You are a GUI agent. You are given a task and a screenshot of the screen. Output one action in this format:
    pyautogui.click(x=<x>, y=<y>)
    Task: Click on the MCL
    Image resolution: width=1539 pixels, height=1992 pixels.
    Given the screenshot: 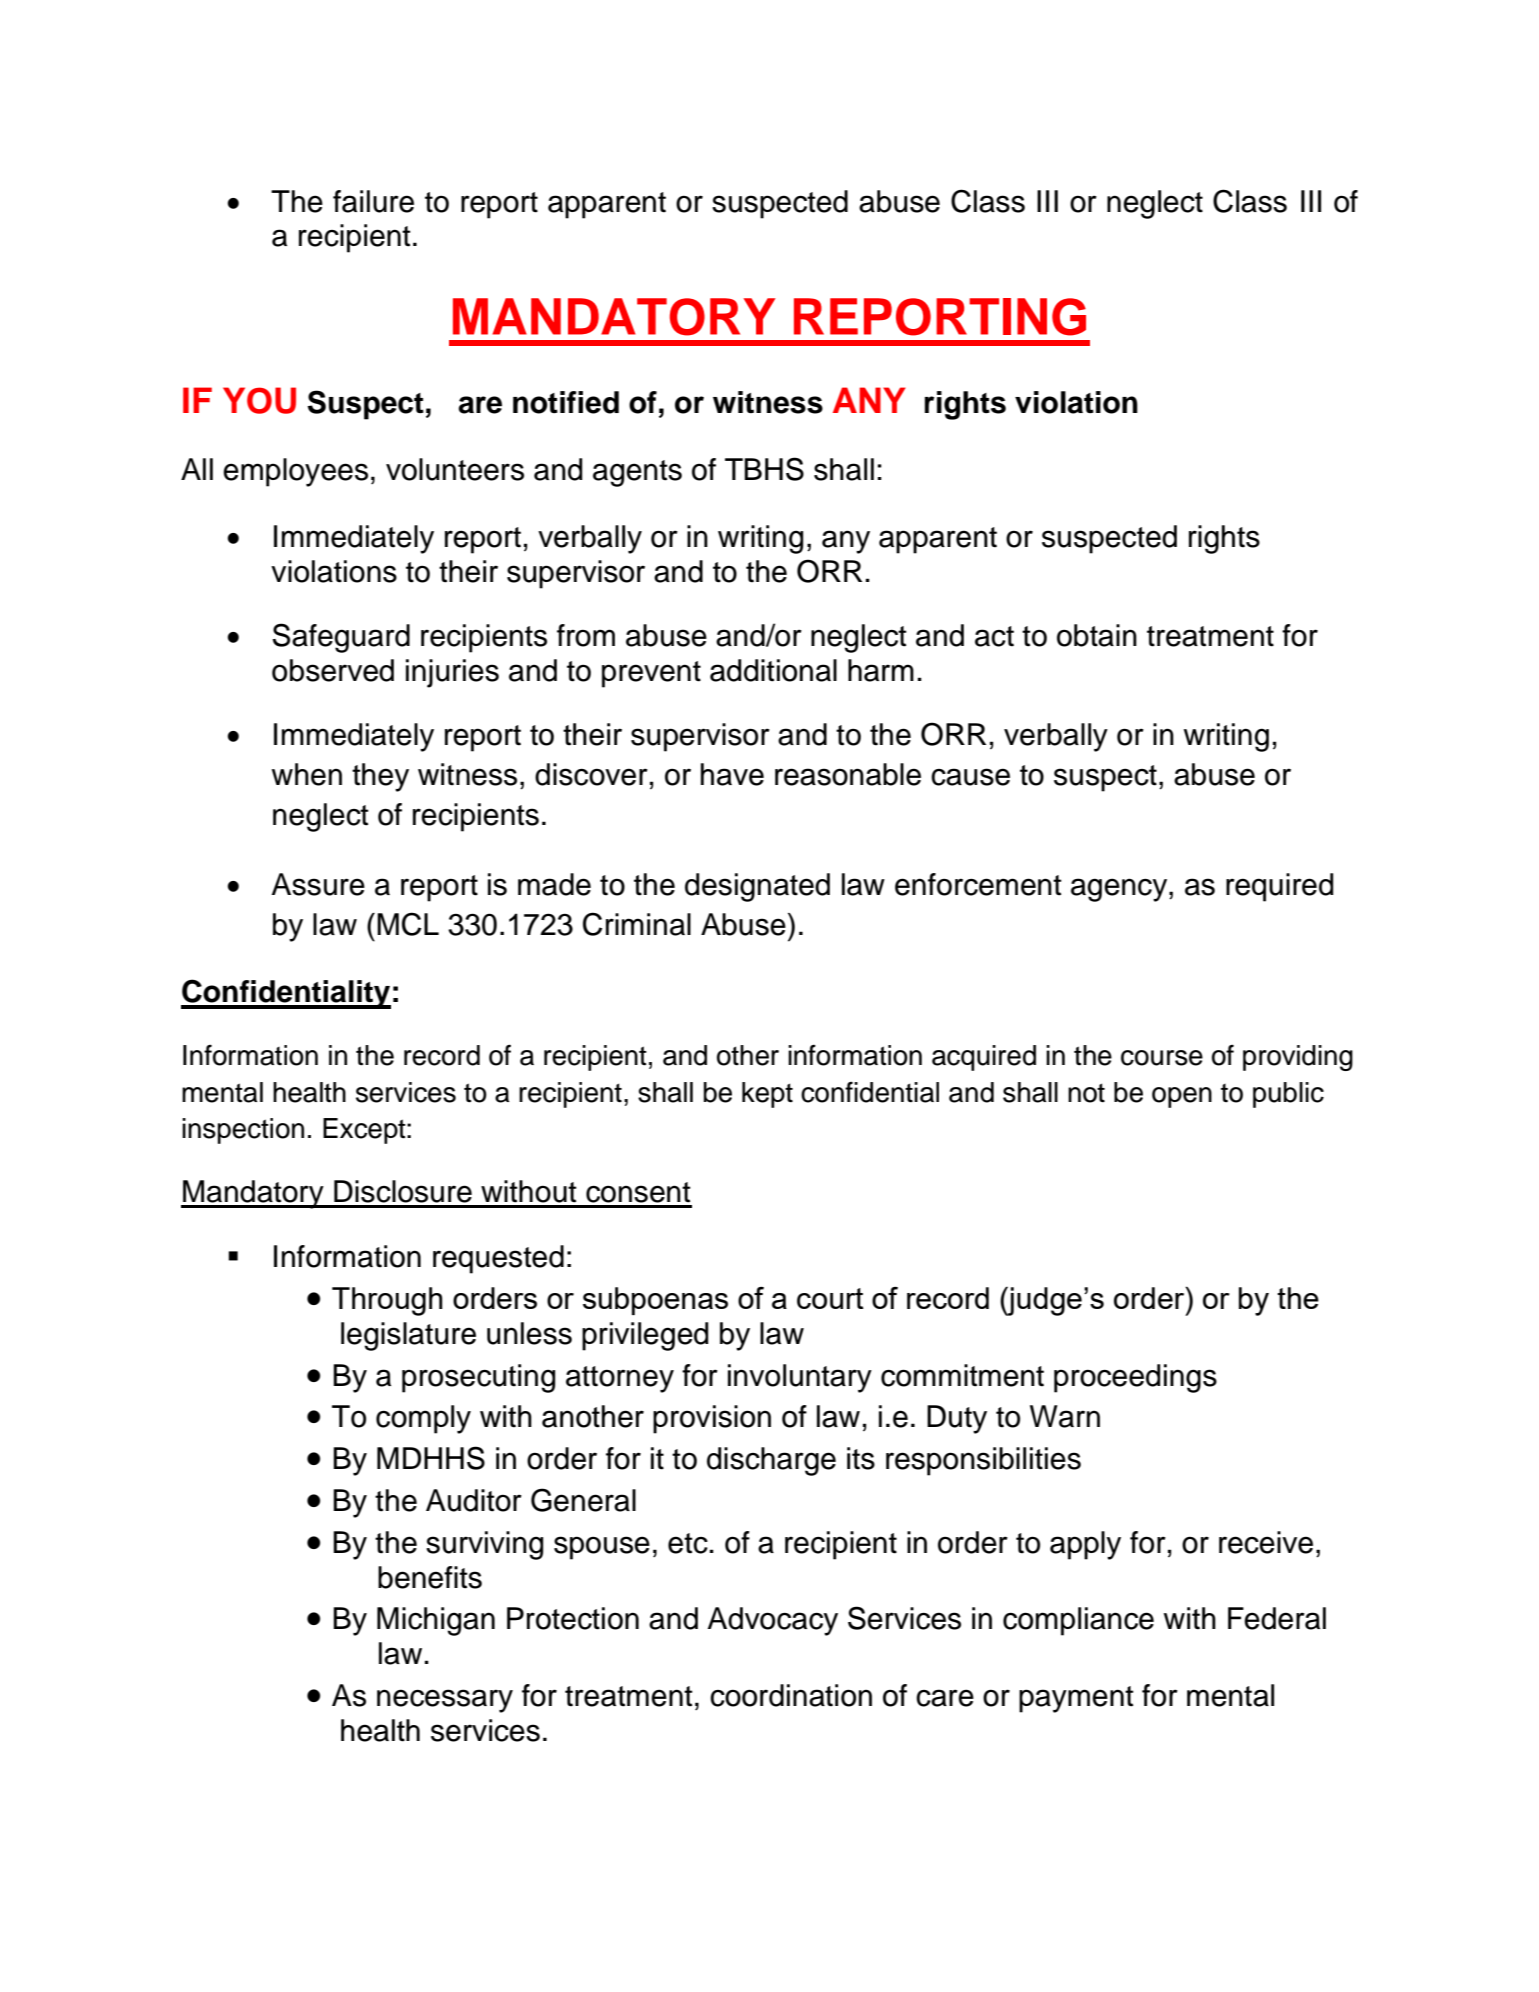 What is the action you would take?
    pyautogui.click(x=408, y=924)
